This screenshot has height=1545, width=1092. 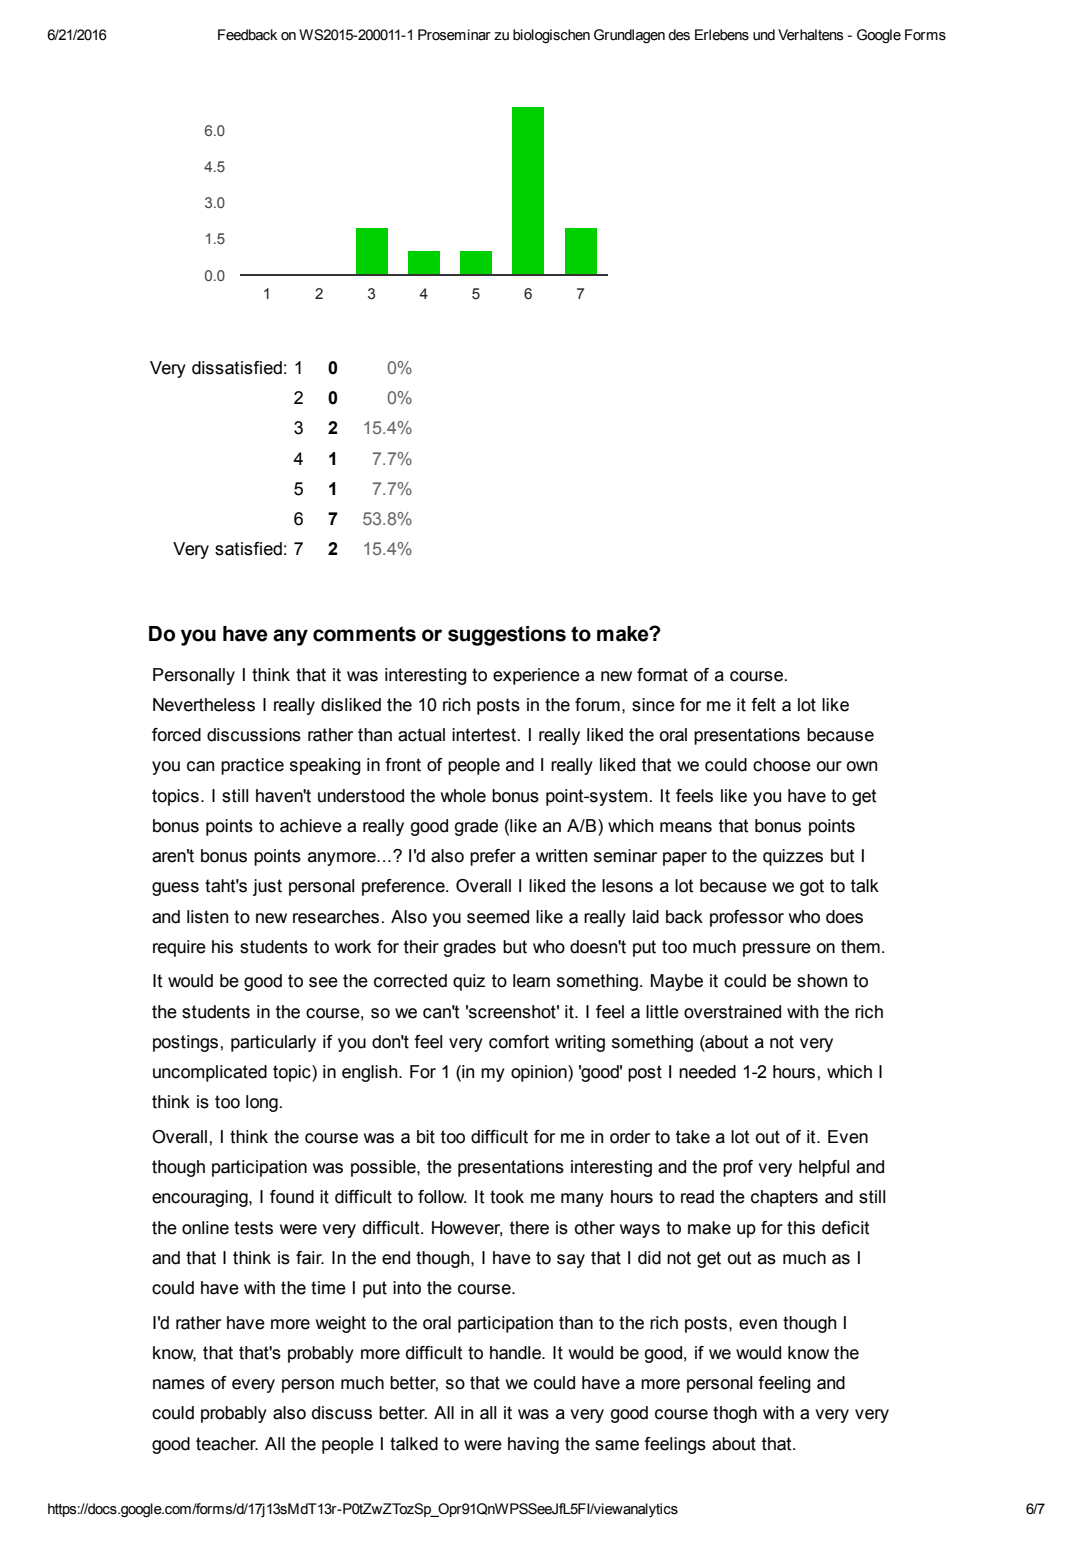 I want to click on teacher, so click(x=227, y=1444).
